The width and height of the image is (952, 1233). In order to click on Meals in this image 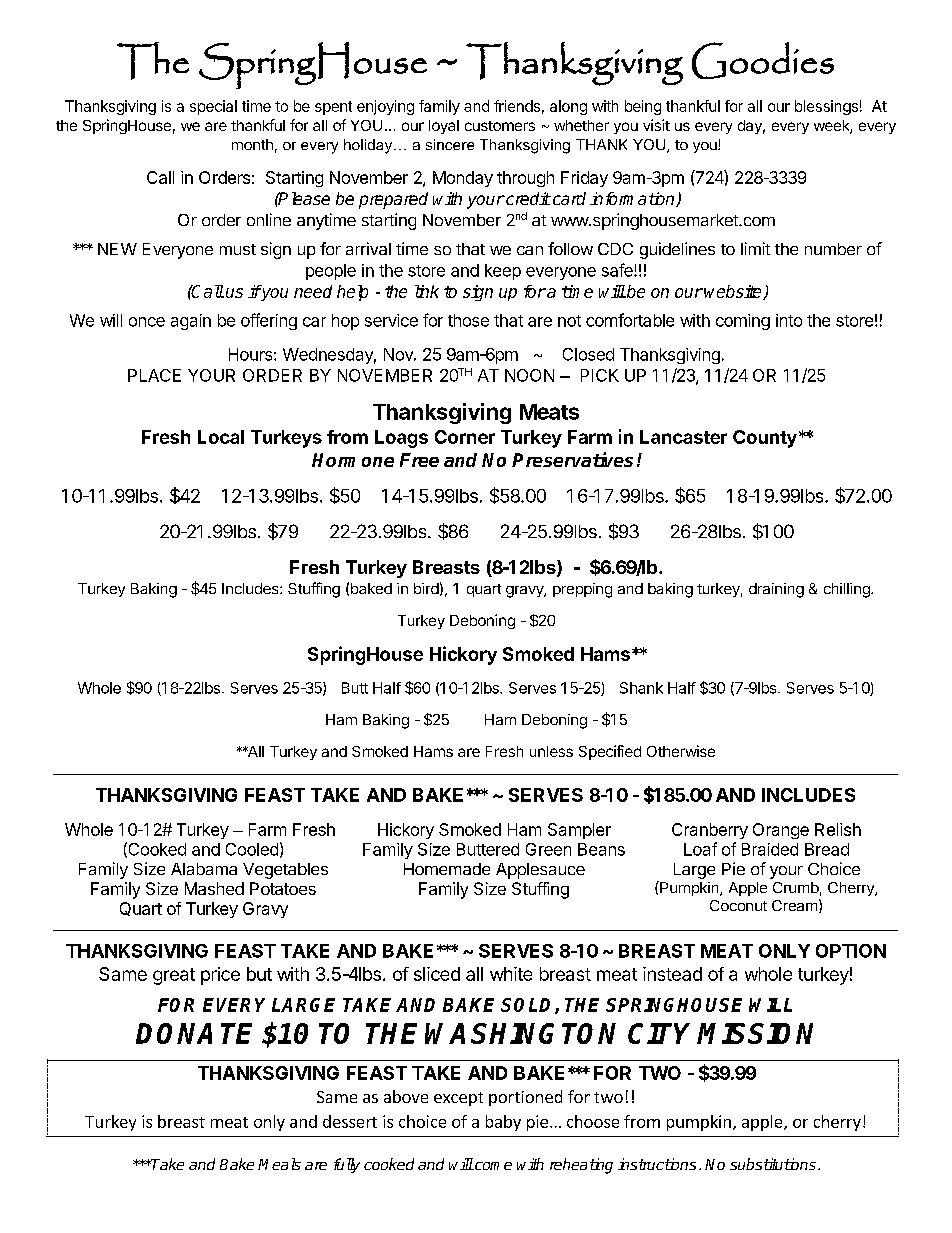, I will do `click(279, 1164)`.
